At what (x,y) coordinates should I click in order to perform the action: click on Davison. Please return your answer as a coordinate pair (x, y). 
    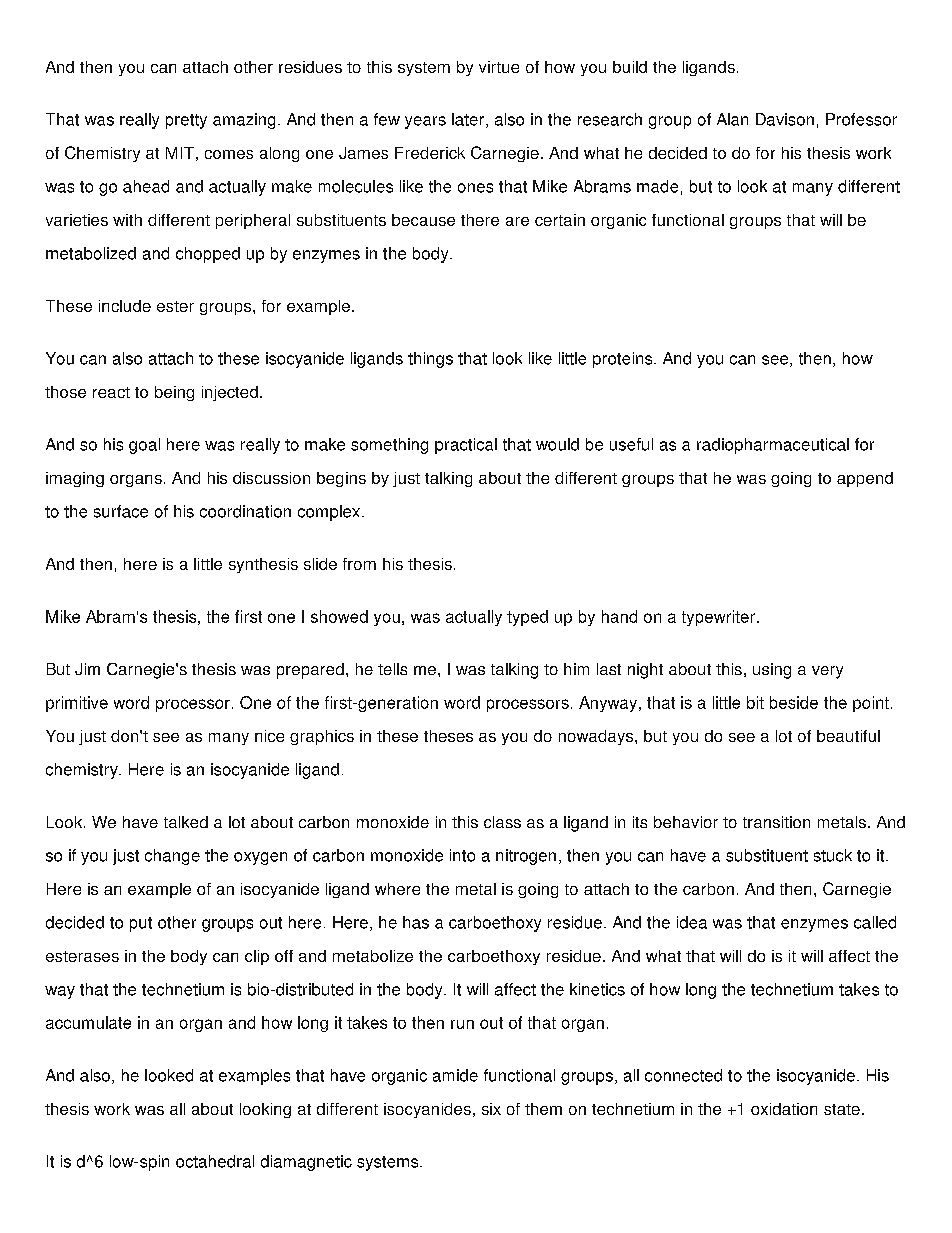
    Looking at the image, I should click on (785, 119).
